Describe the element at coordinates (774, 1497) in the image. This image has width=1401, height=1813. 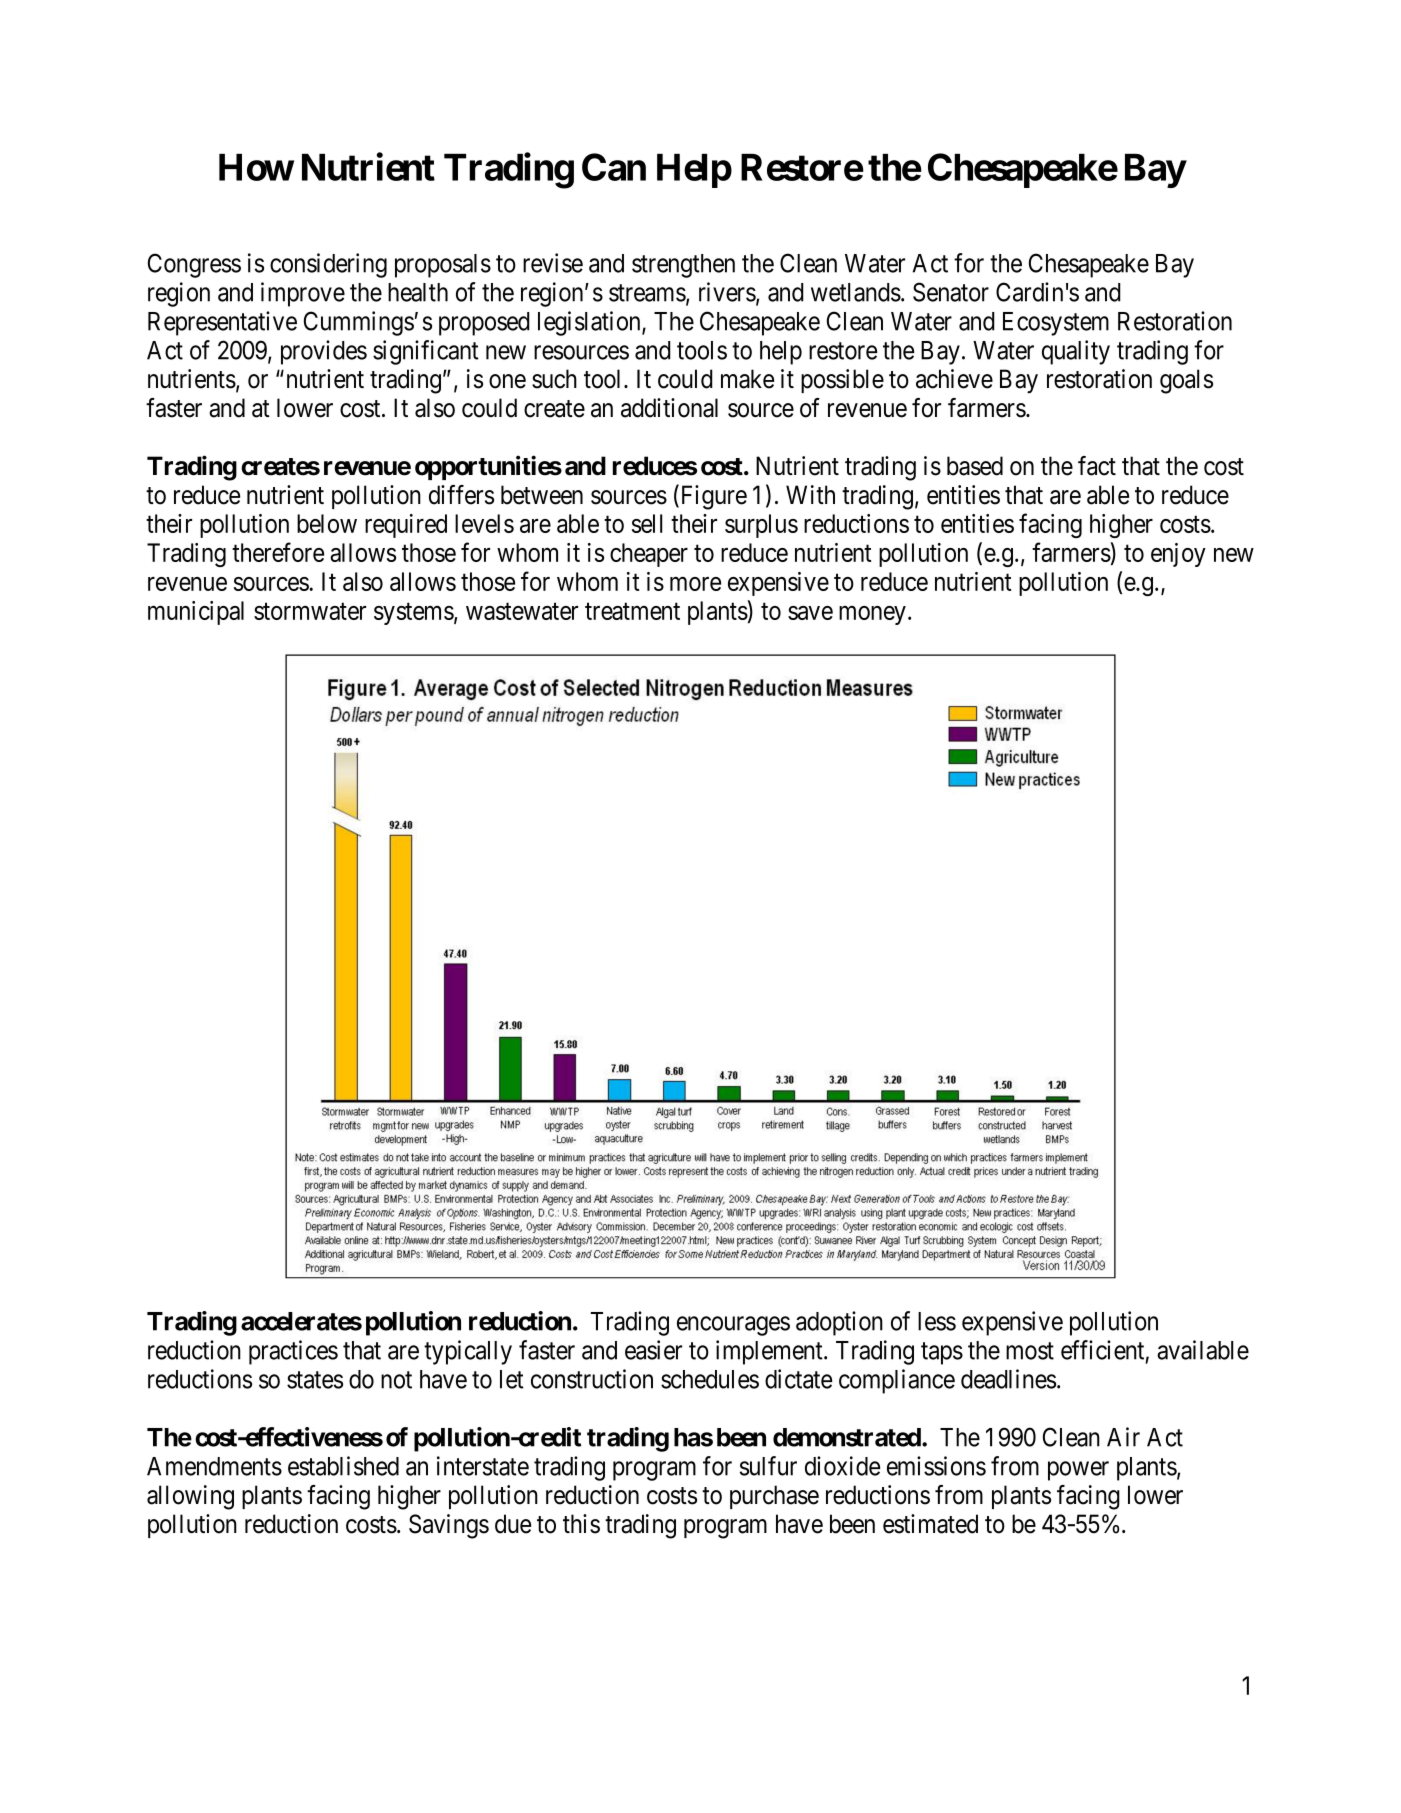
I see `purchase` at that location.
